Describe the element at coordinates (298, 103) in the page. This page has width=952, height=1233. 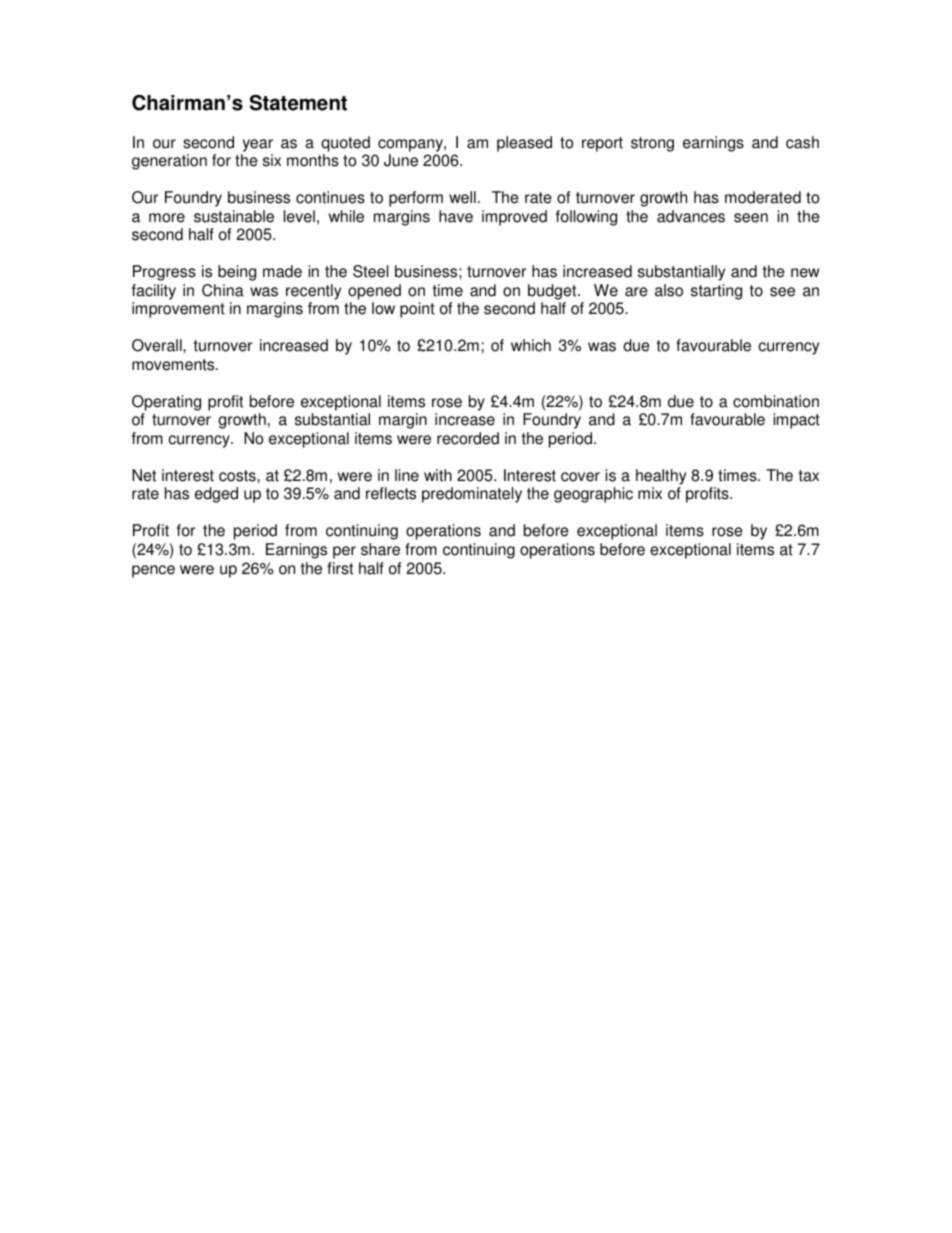
I see `Statement` at that location.
